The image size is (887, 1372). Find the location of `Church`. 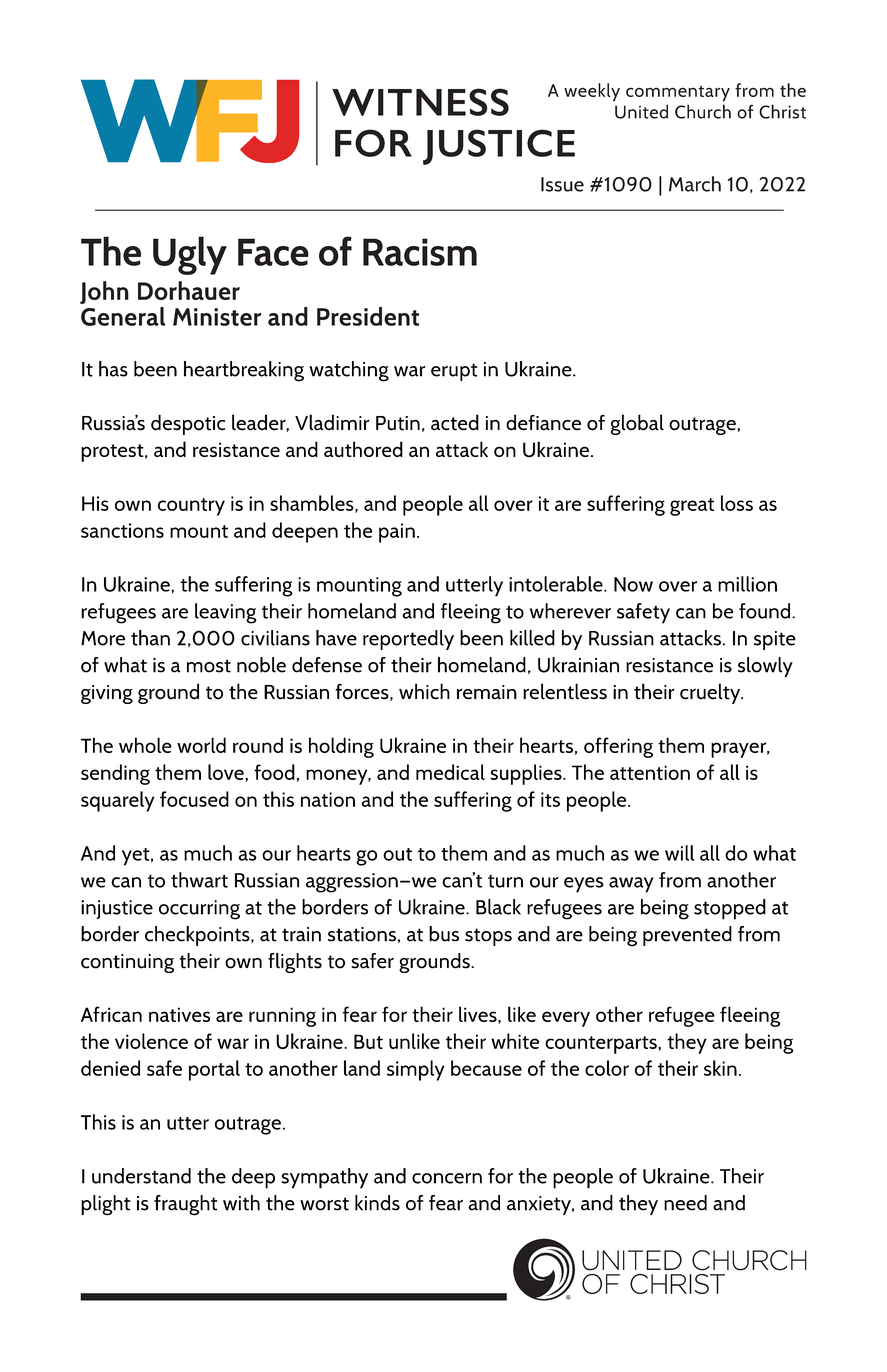

Church is located at coordinates (703, 111).
